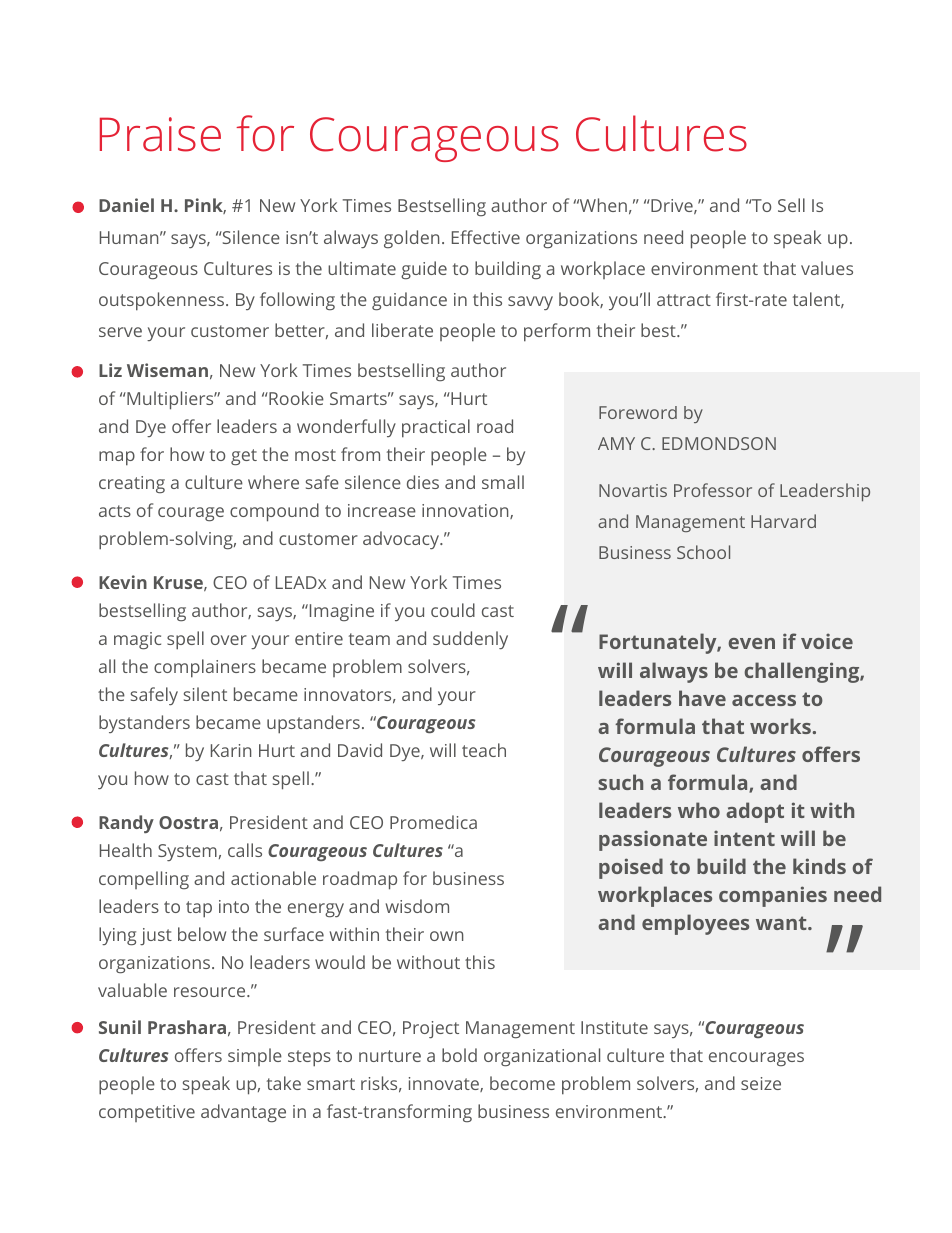 This document has width=952, height=1233. I want to click on tap, so click(199, 909).
